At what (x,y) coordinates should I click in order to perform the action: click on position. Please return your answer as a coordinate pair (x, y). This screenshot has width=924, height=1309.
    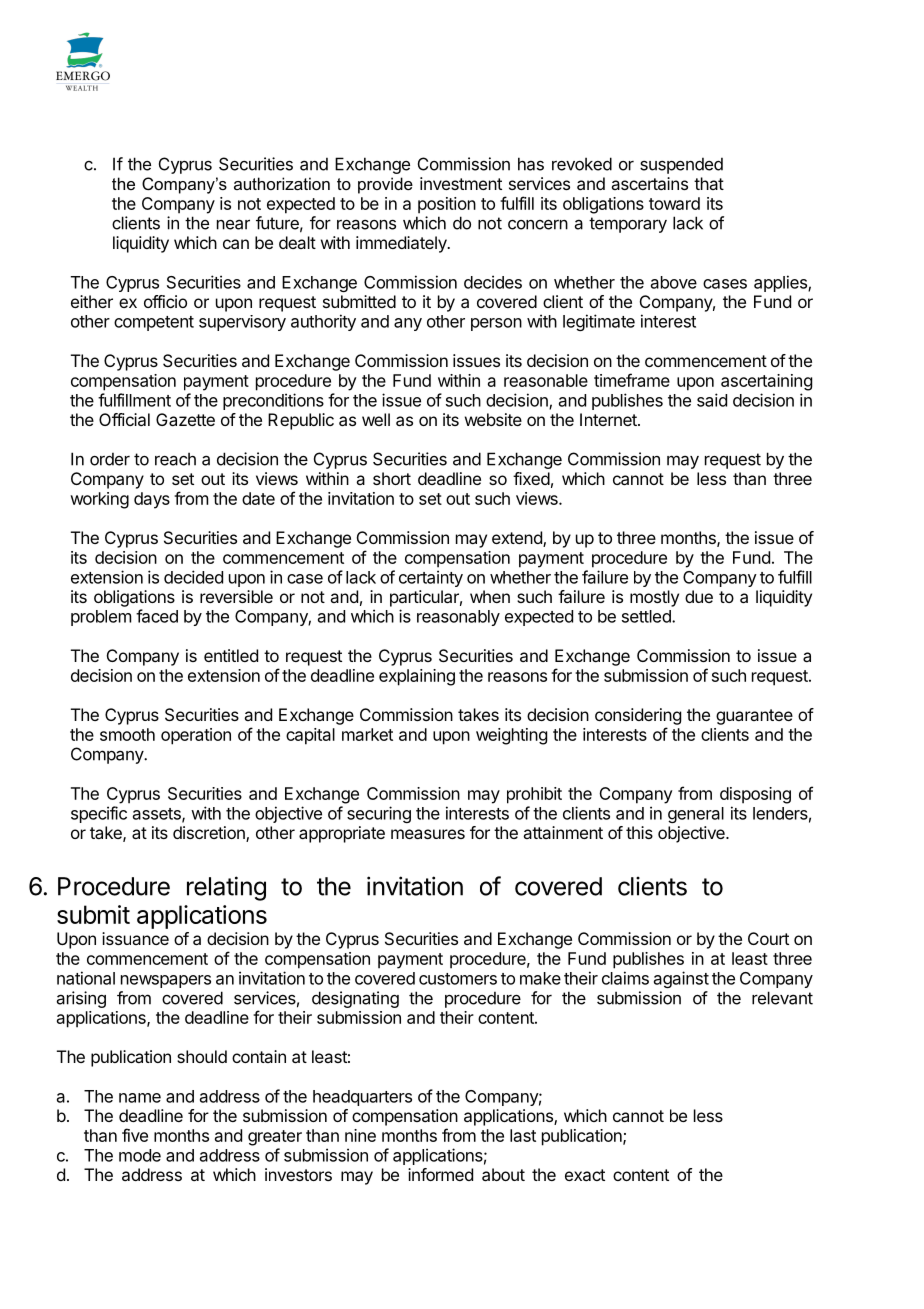
    Looking at the image, I should click on (447, 205).
